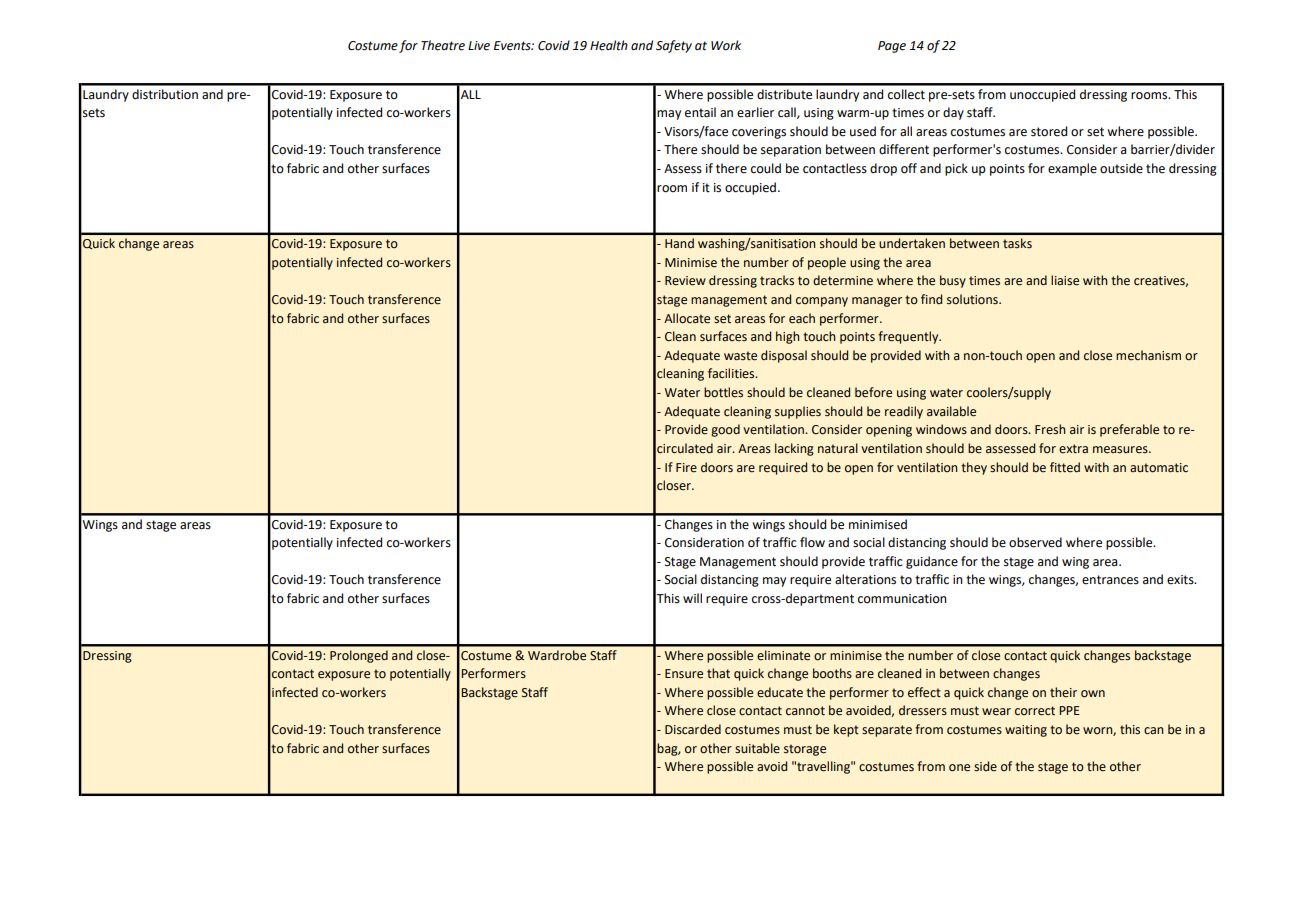  Describe the element at coordinates (1017, 243) in the image. I see `tasks` at that location.
